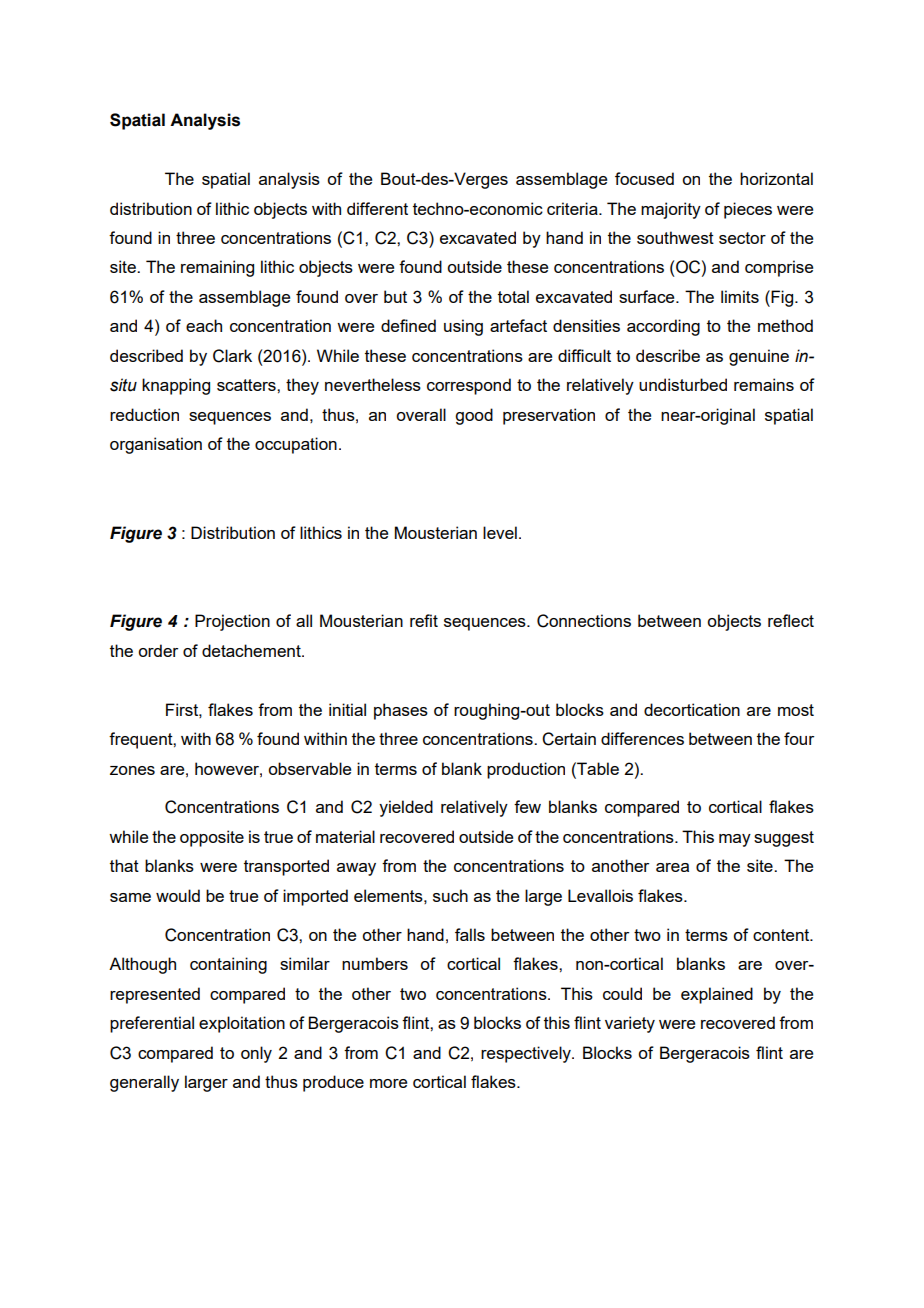  What do you see at coordinates (256, 1054) in the document?
I see `only` at bounding box center [256, 1054].
